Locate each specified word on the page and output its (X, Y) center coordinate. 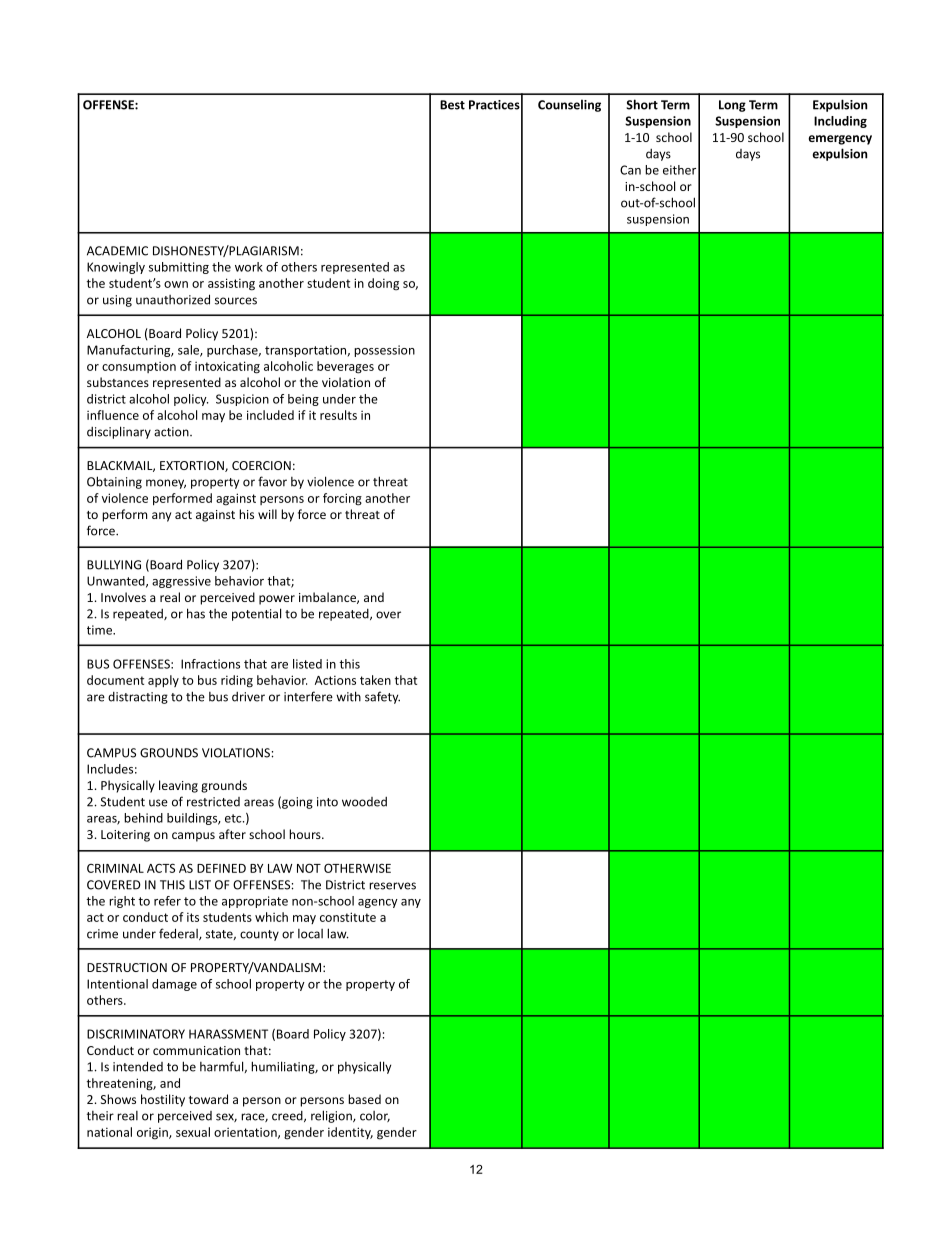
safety (382, 697)
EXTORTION (193, 466)
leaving (178, 786)
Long (732, 106)
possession (384, 351)
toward (208, 1099)
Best (452, 105)
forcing (342, 499)
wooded (364, 802)
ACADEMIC (117, 251)
